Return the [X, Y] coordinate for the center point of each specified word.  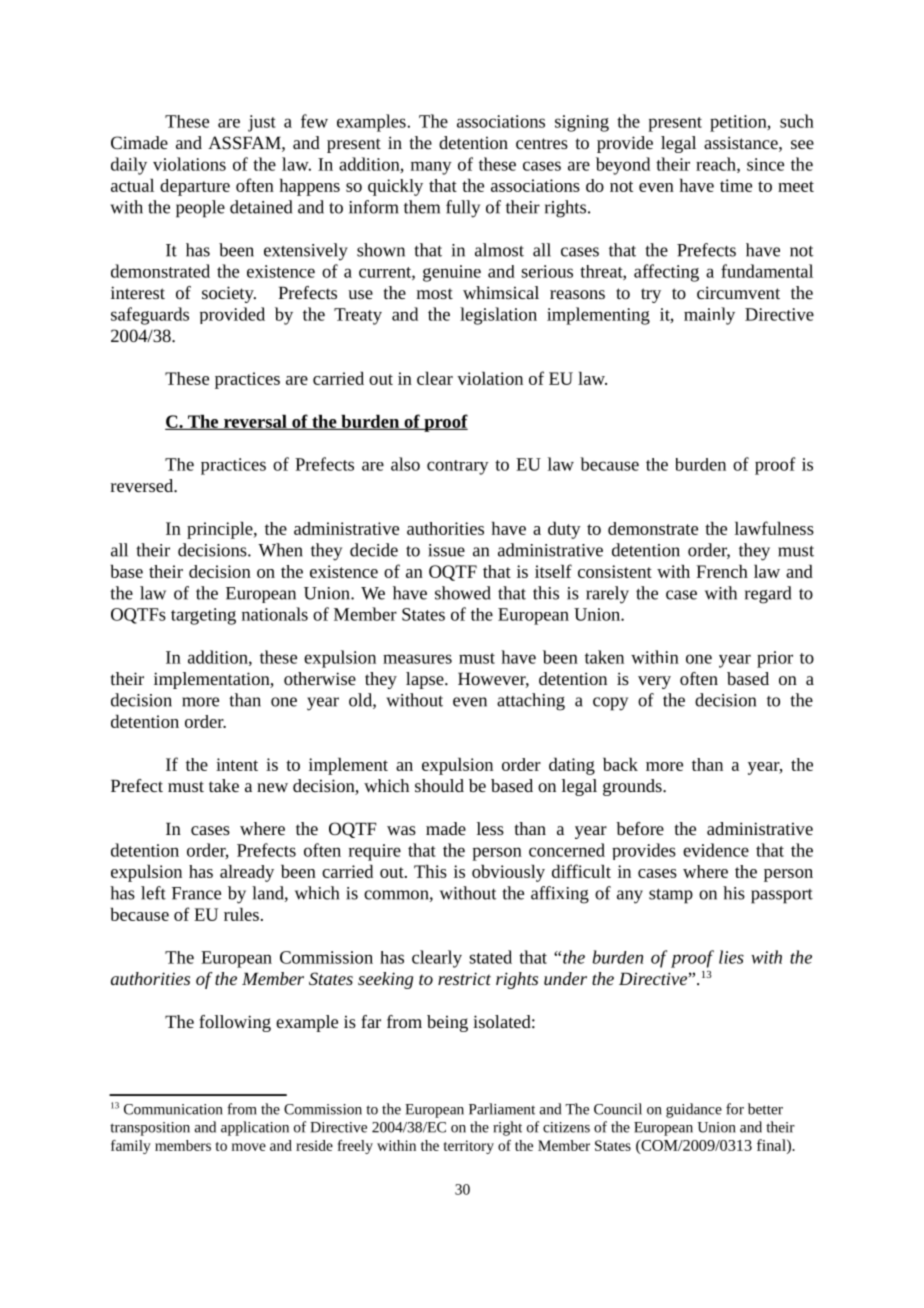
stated [490, 957]
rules [241, 914]
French [722, 571]
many [431, 168]
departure [195, 187]
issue [446, 550]
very [654, 682]
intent [237, 764]
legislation [498, 316]
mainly [709, 316]
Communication [173, 1109]
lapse [426, 680]
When [280, 550]
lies [731, 957]
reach [717, 165]
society [229, 294]
